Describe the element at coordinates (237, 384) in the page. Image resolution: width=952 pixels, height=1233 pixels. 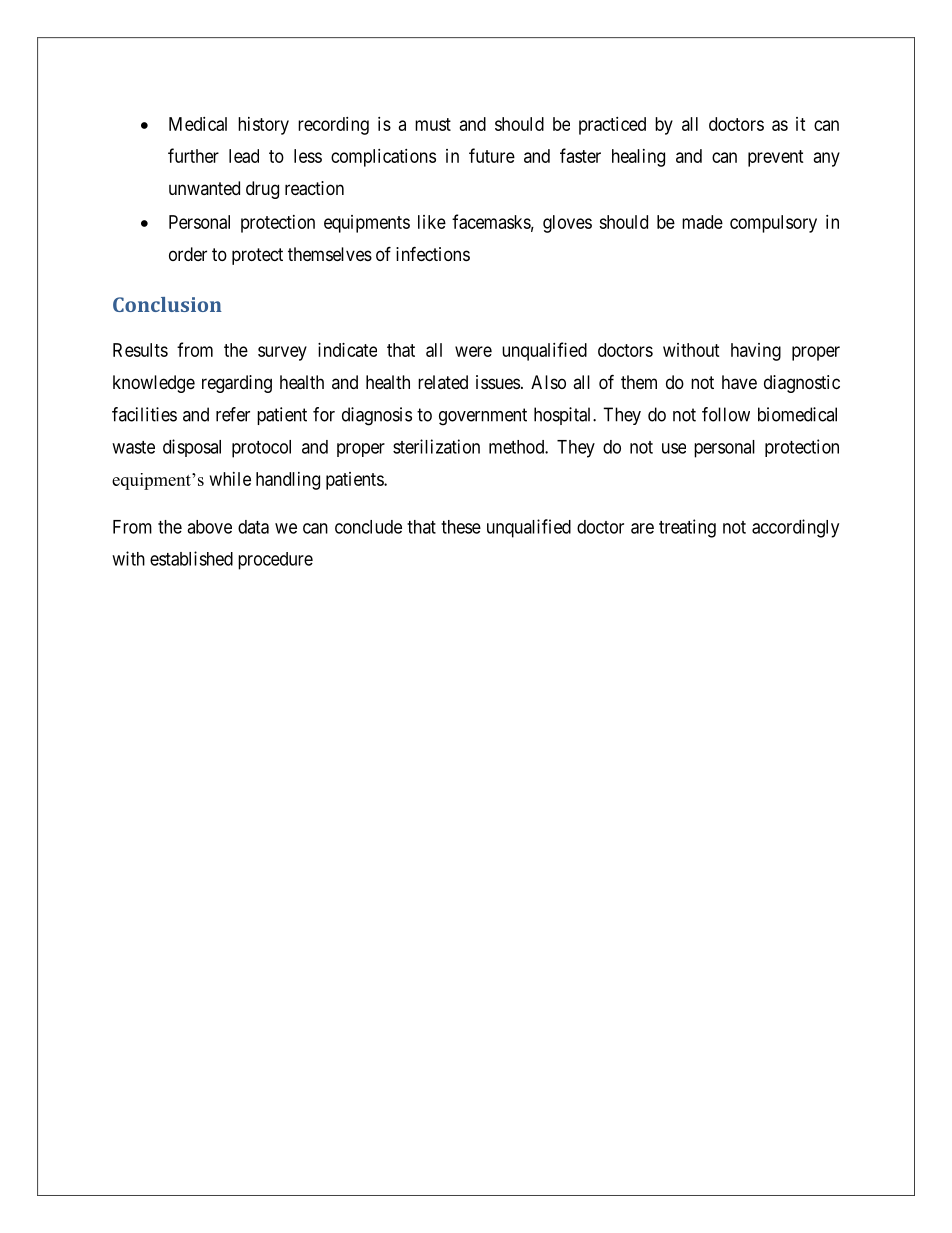
I see `regarding` at that location.
